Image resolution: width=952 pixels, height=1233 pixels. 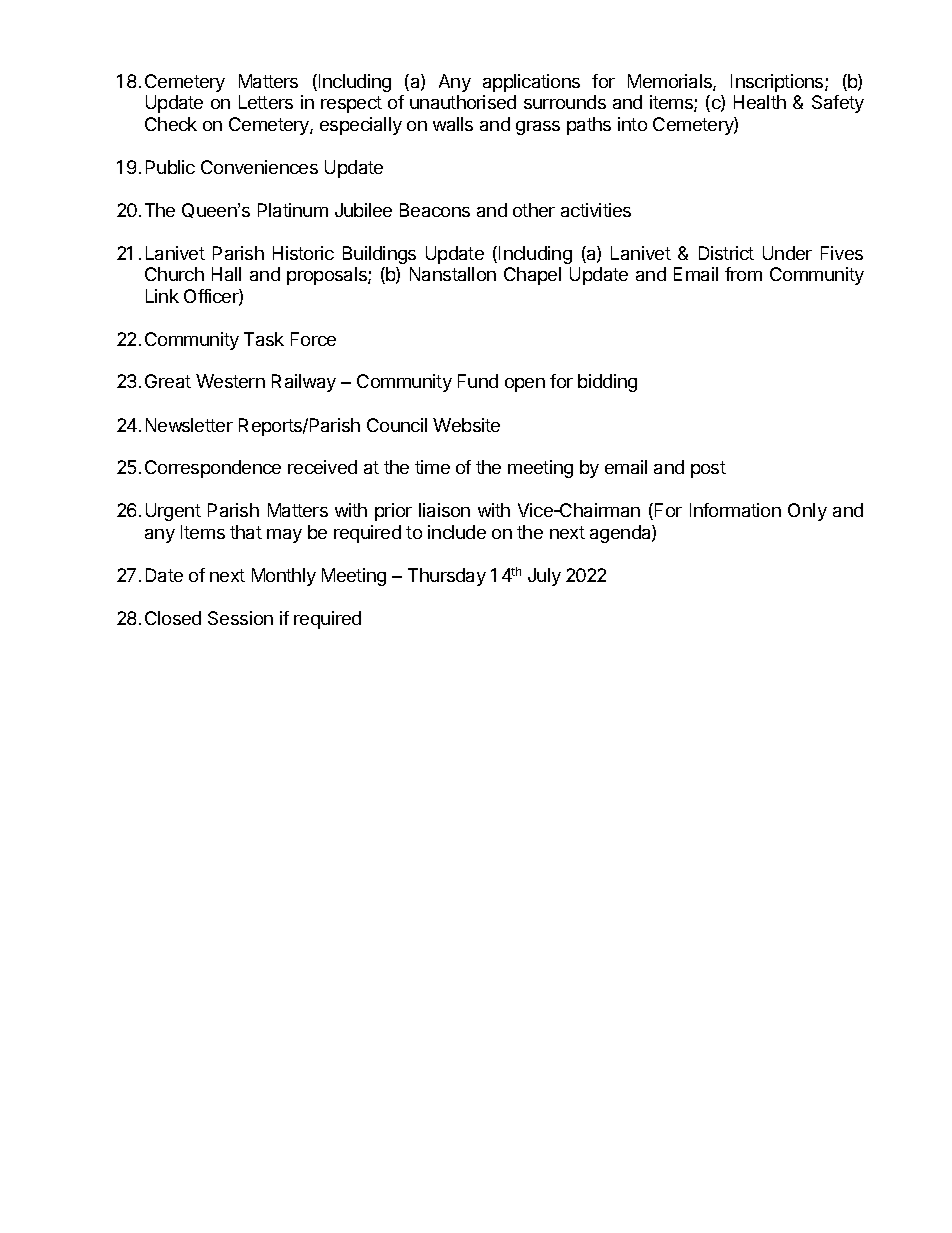 What do you see at coordinates (607, 383) in the screenshot?
I see `bidding` at bounding box center [607, 383].
